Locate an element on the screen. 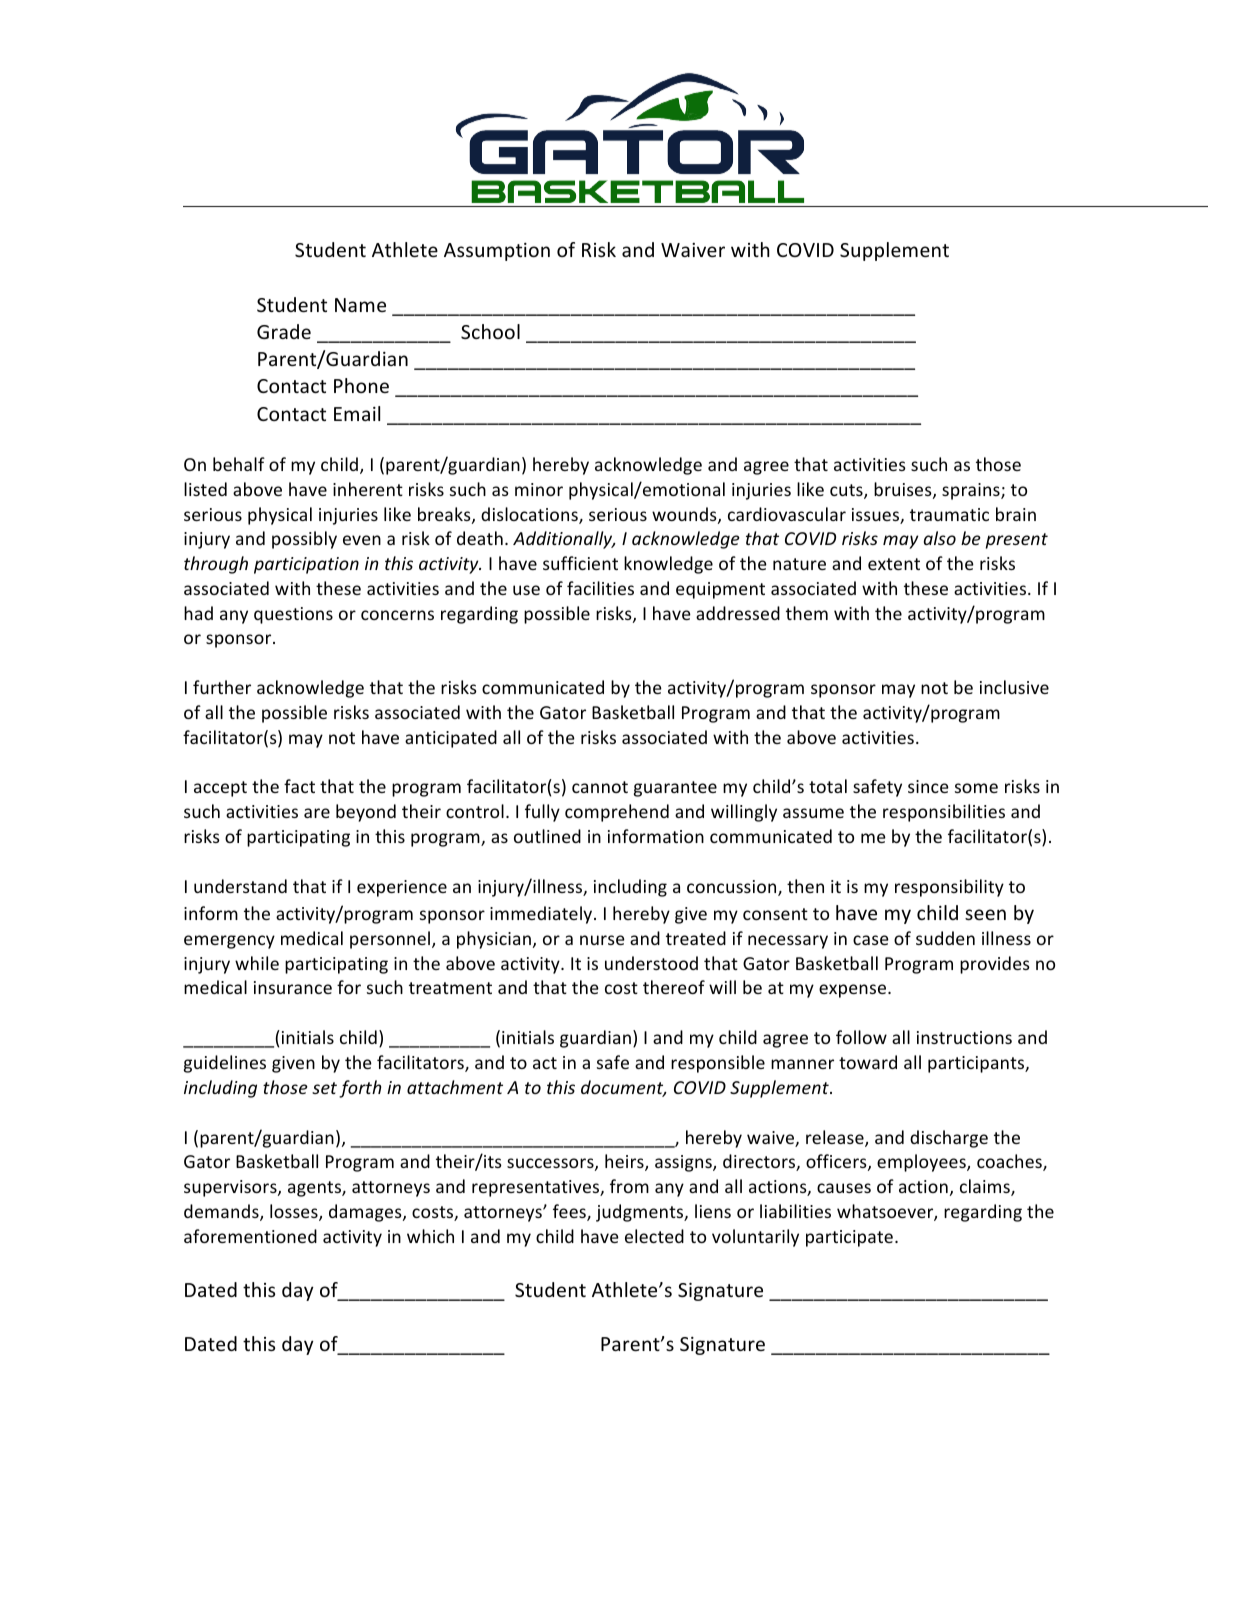 The height and width of the screenshot is (1610, 1244). Name is located at coordinates (360, 305).
